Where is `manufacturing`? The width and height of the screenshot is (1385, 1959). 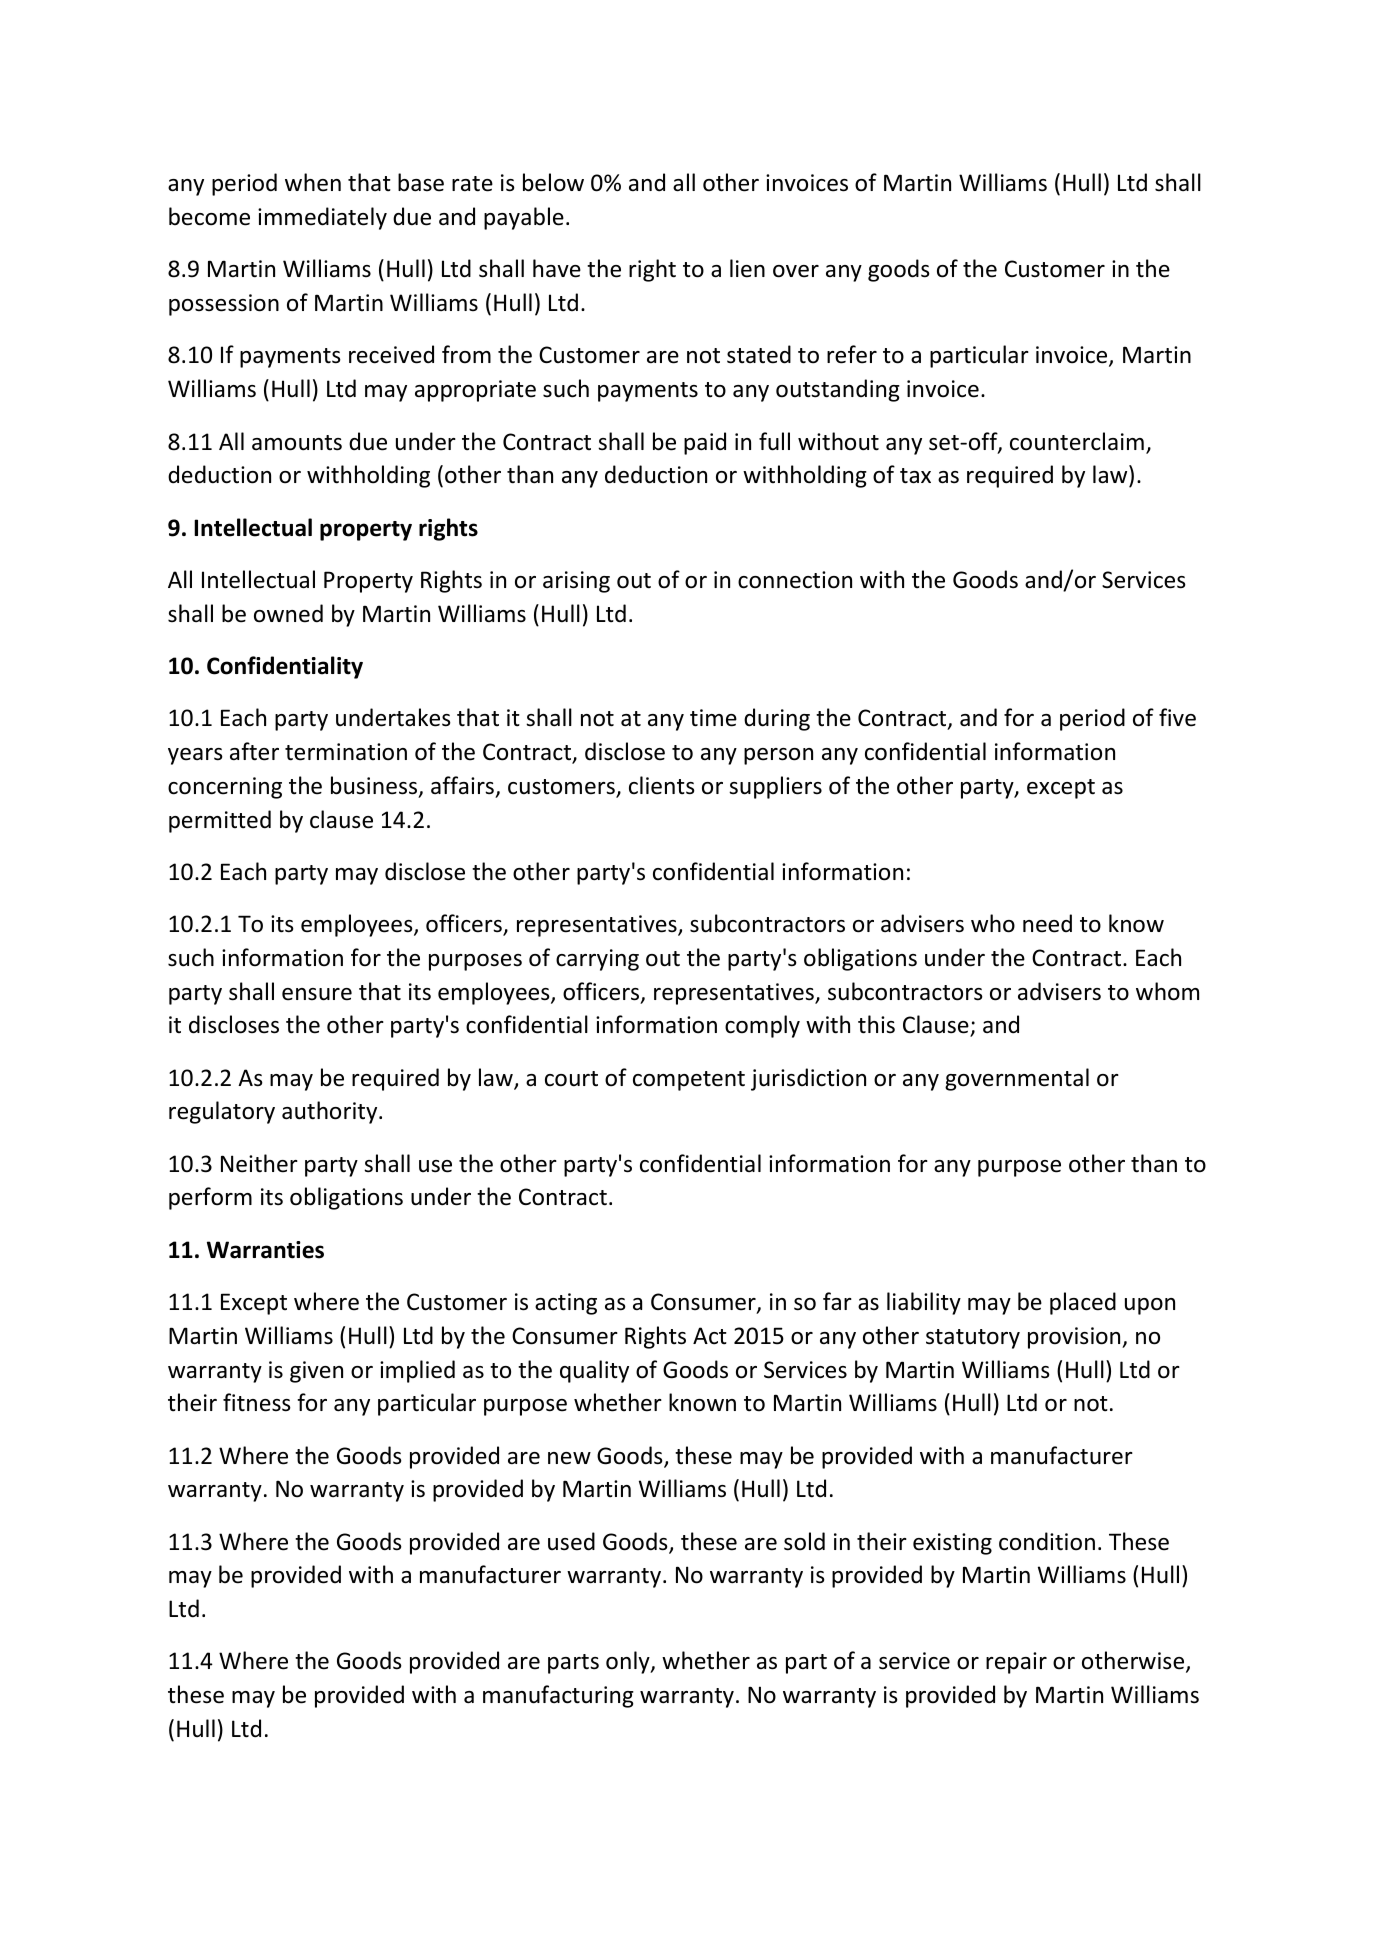 manufacturing is located at coordinates (558, 1696).
